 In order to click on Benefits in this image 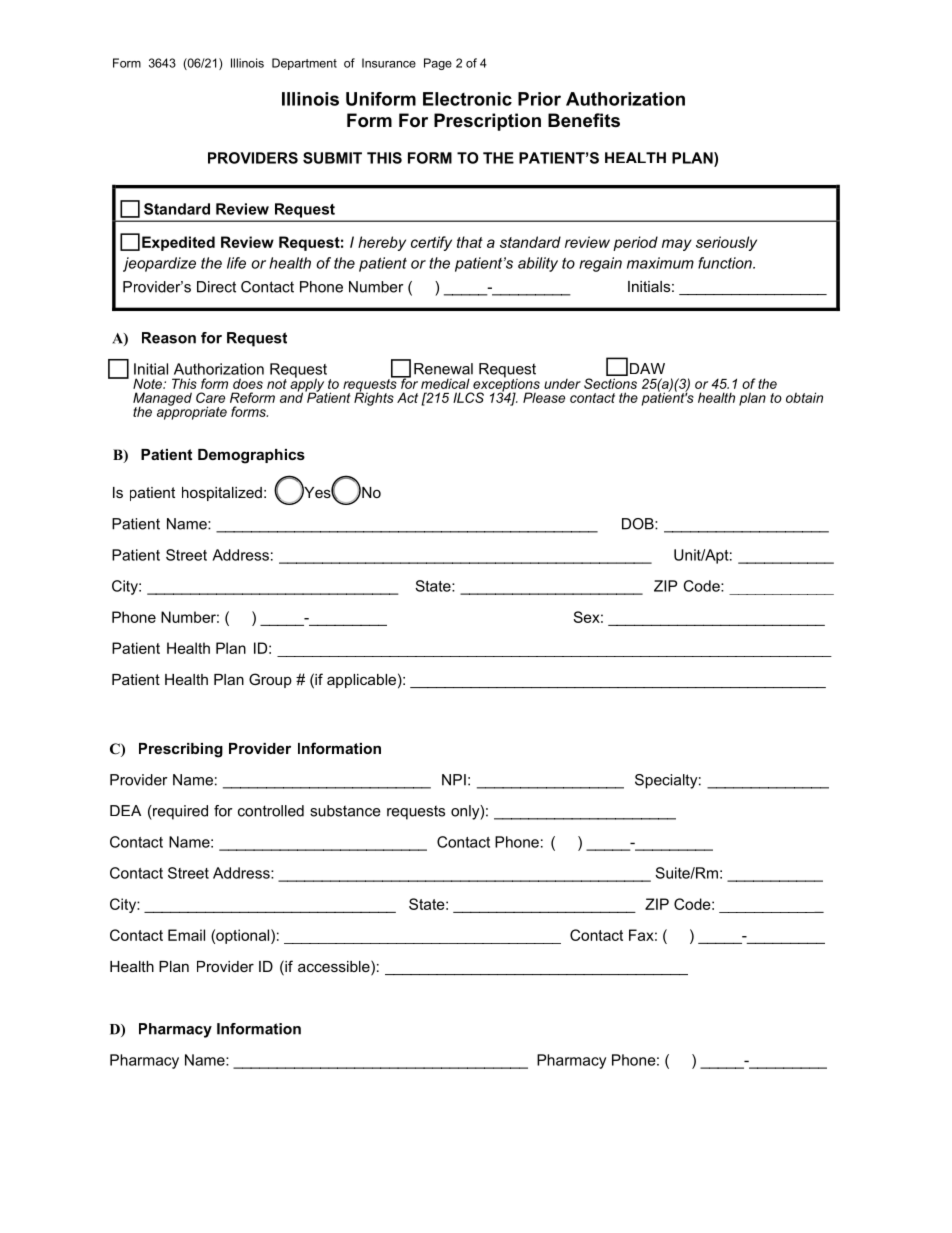, I will do `click(584, 120)`.
